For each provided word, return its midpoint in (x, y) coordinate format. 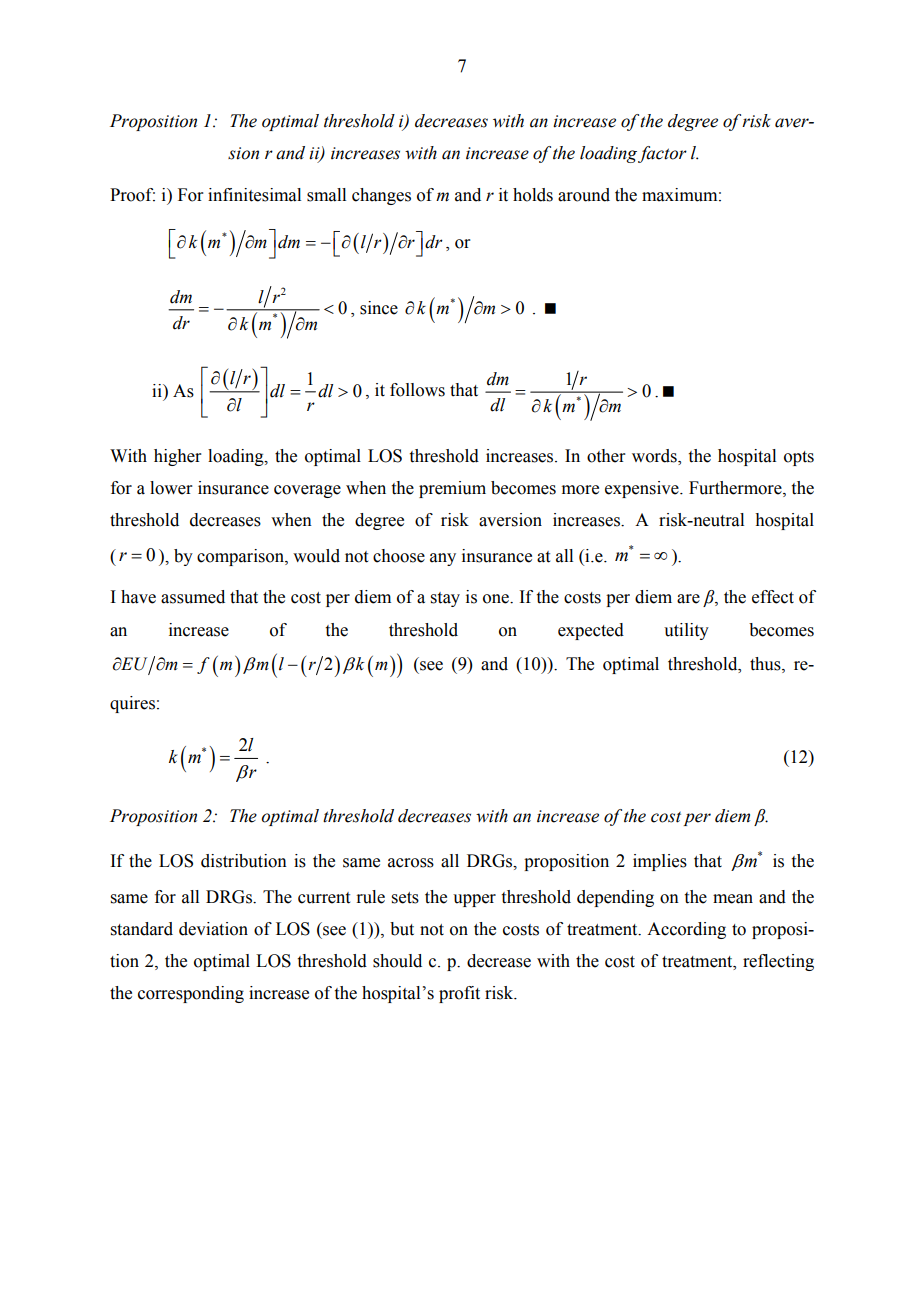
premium (452, 489)
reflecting (778, 962)
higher (178, 457)
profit (459, 994)
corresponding (191, 994)
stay (445, 599)
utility (686, 631)
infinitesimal (254, 195)
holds (533, 195)
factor (662, 154)
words (655, 456)
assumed (193, 597)
